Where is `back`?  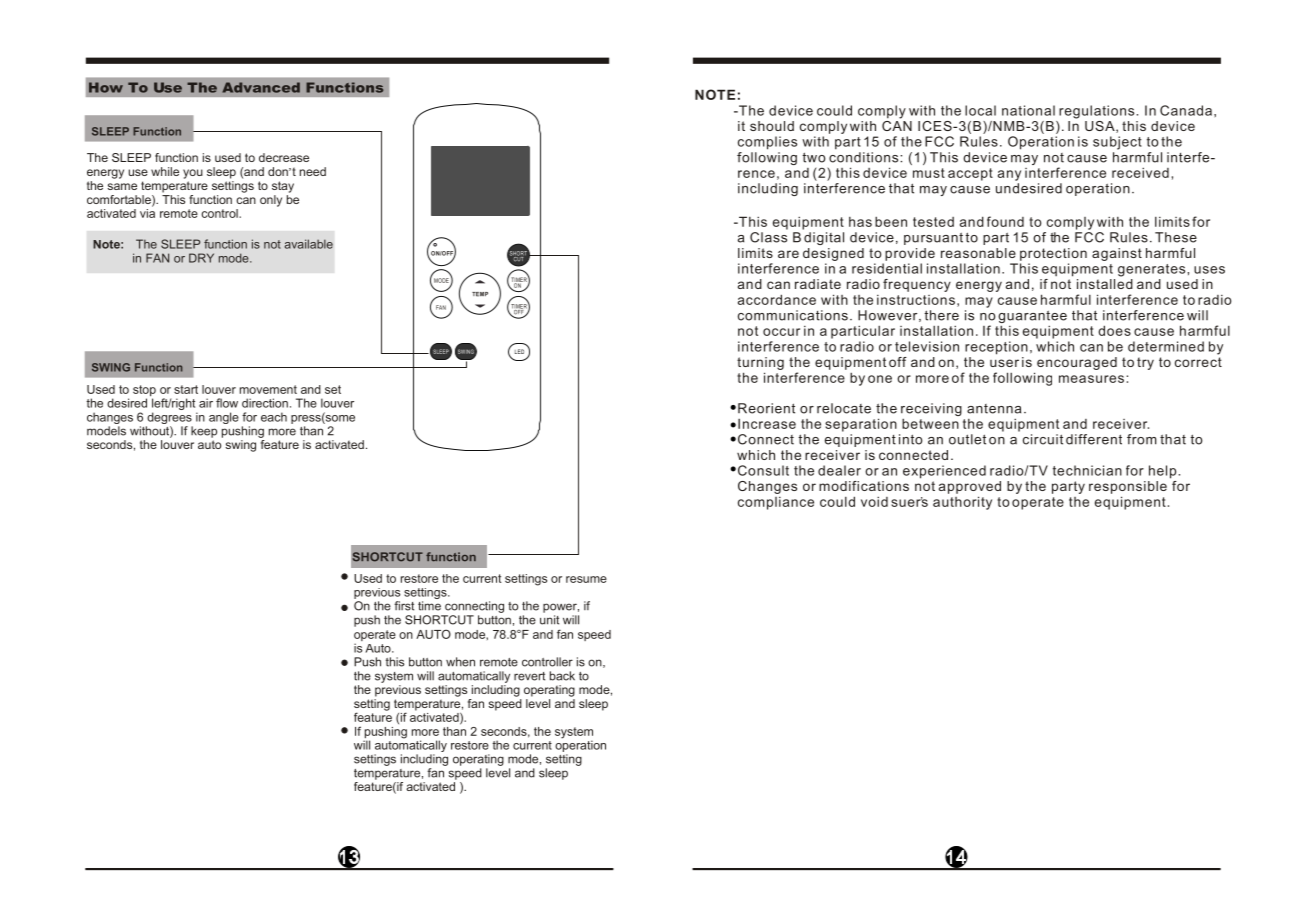 back is located at coordinates (562, 676).
